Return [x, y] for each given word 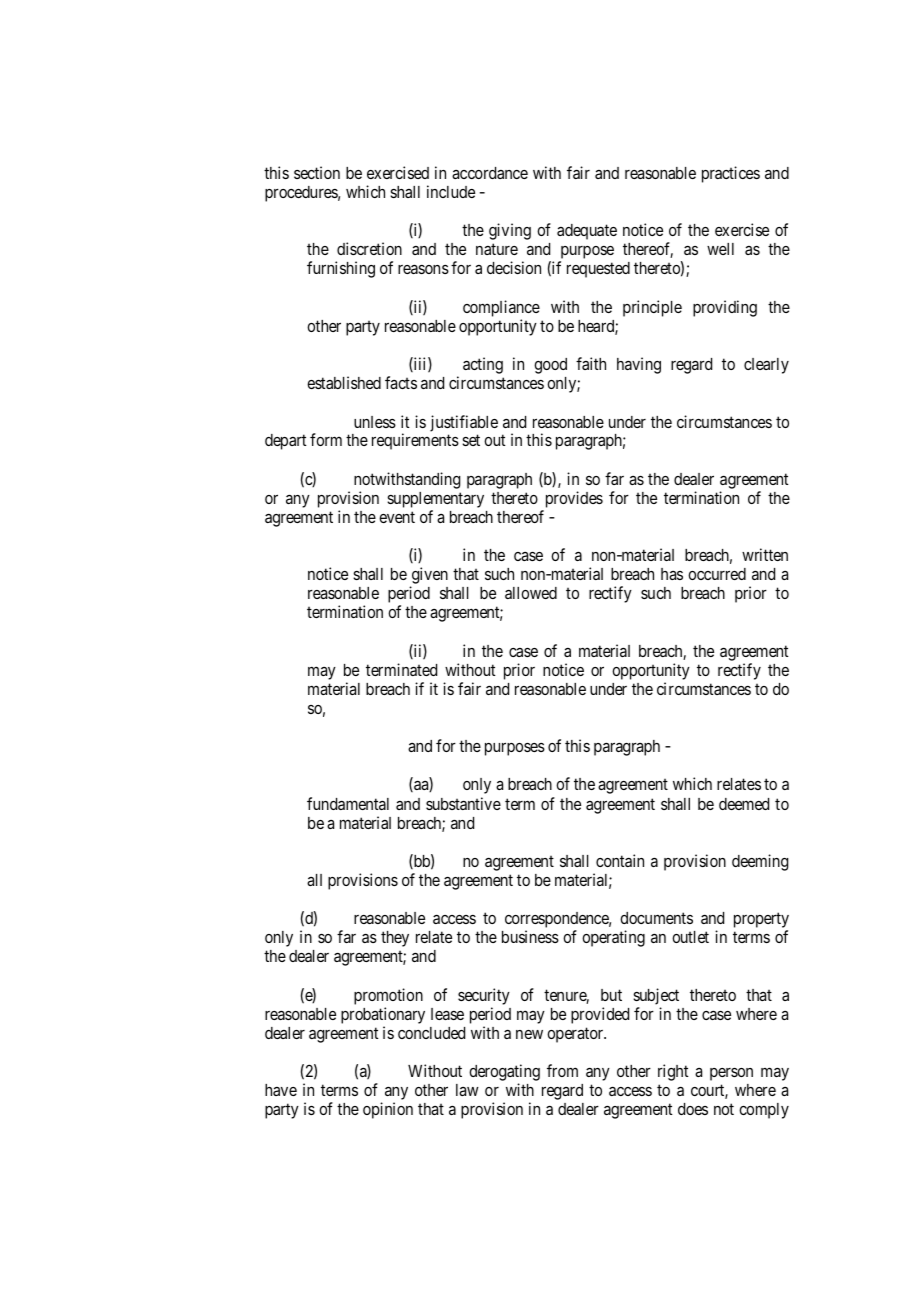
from [562, 1070]
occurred [717, 574]
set [471, 440]
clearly [766, 366]
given [429, 577]
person [731, 1074]
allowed [531, 593]
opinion [388, 1110]
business [530, 936]
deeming [760, 862]
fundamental [348, 803]
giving [510, 231]
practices [731, 174]
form [326, 439]
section [317, 172]
